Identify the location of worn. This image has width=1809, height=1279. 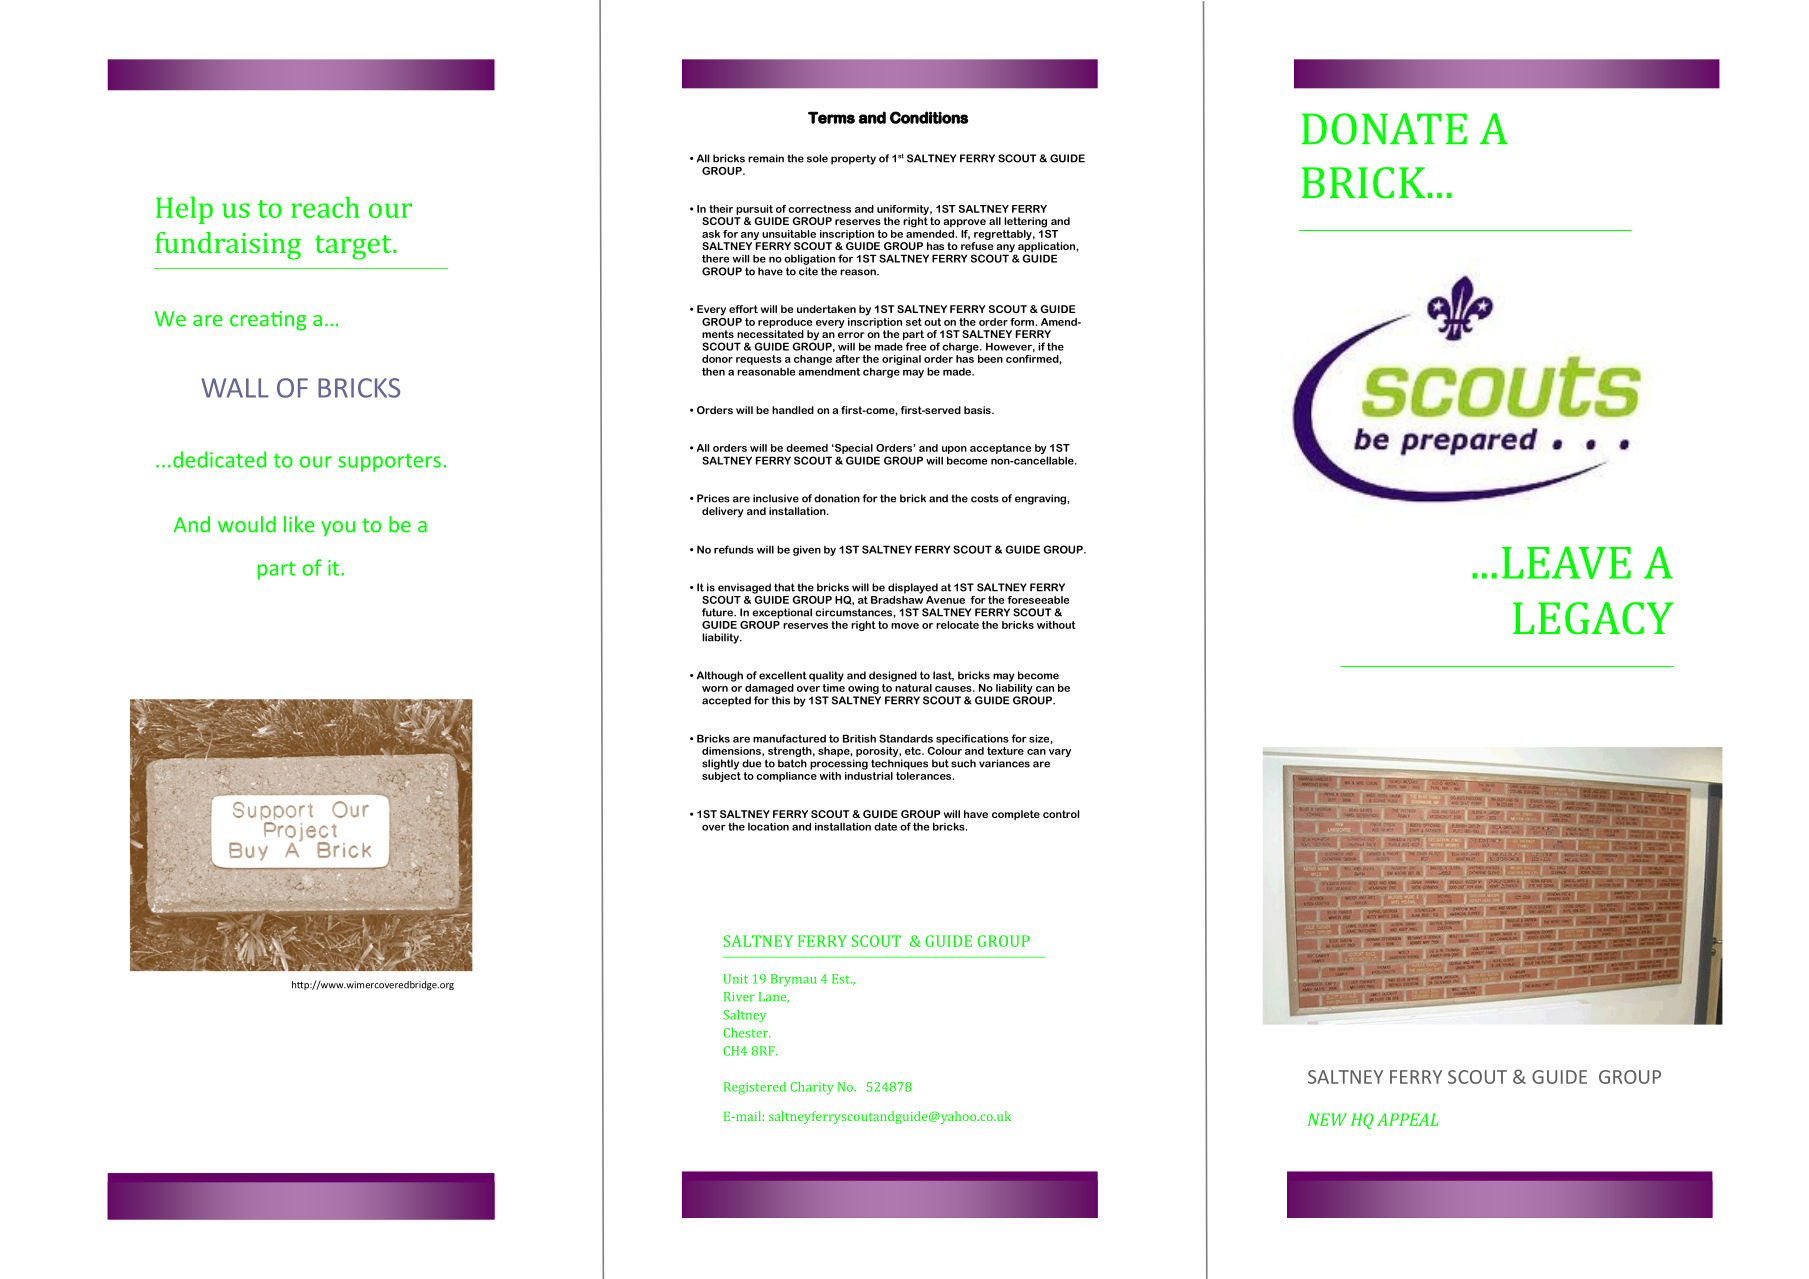
(715, 689).
